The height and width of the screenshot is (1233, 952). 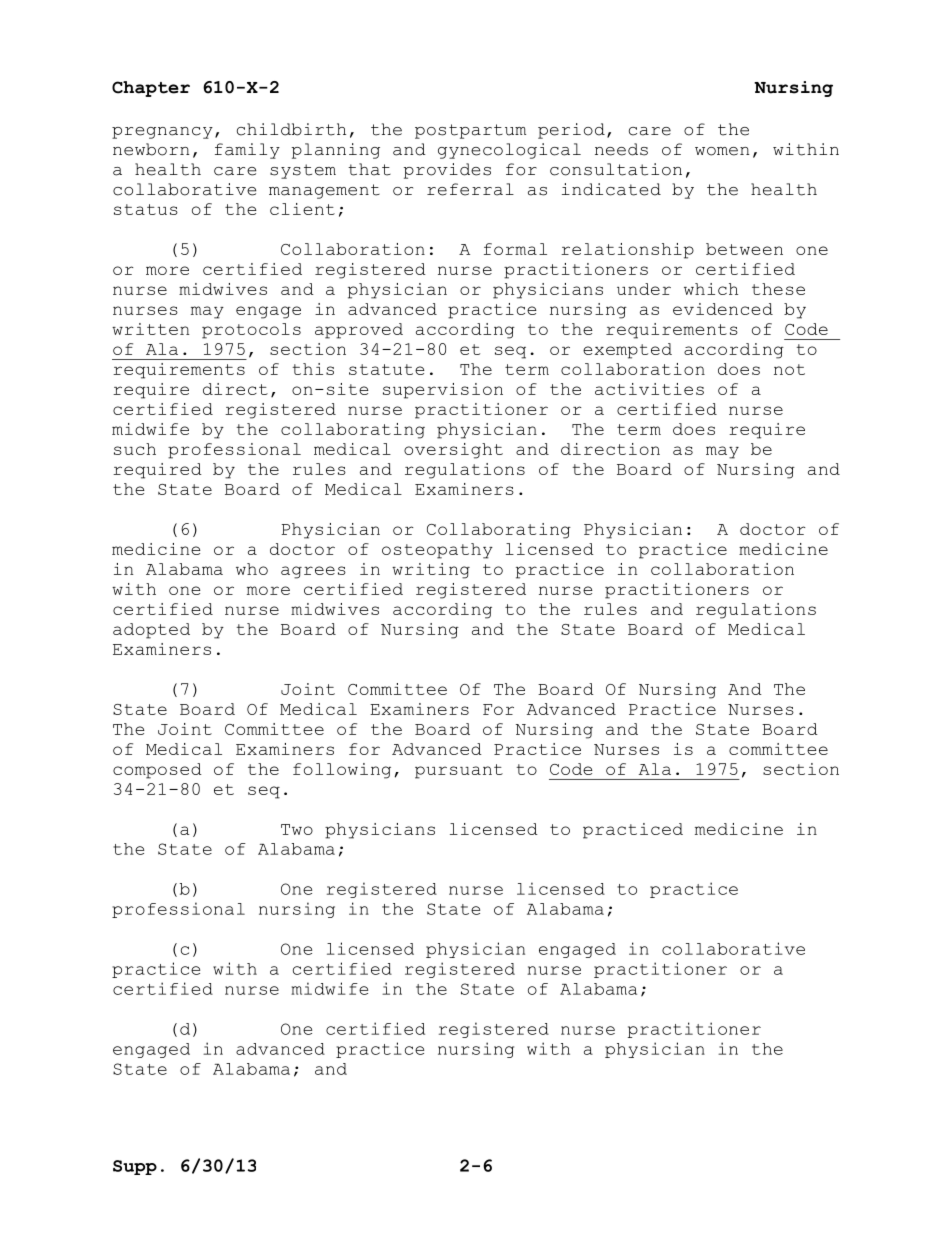 What do you see at coordinates (151, 631) in the screenshot?
I see `adopted` at bounding box center [151, 631].
